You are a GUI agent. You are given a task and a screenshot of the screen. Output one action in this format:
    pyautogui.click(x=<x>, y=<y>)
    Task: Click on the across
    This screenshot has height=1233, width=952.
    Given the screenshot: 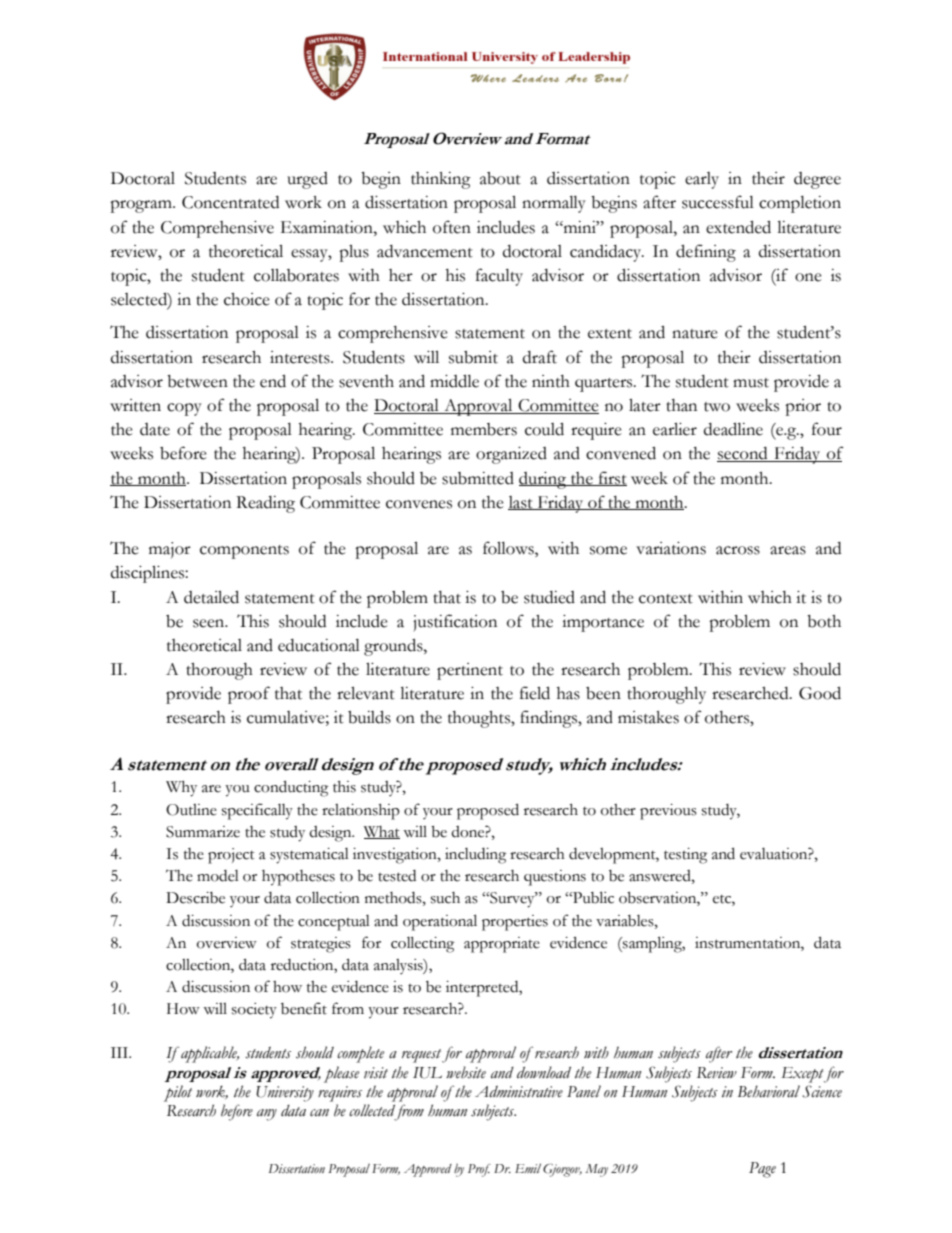 What is the action you would take?
    pyautogui.click(x=738, y=550)
